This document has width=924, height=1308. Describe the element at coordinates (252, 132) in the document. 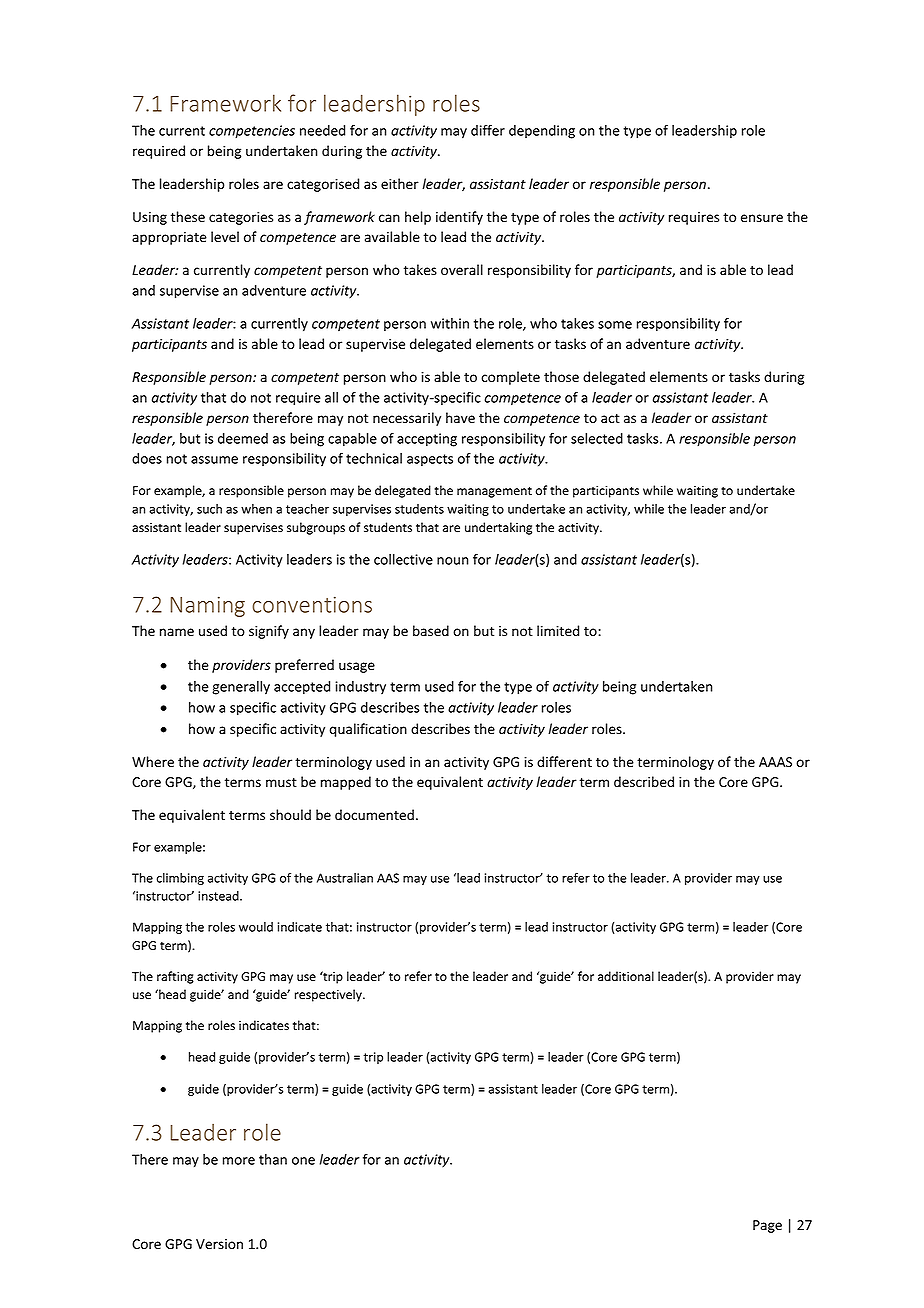

I see `competencies` at that location.
